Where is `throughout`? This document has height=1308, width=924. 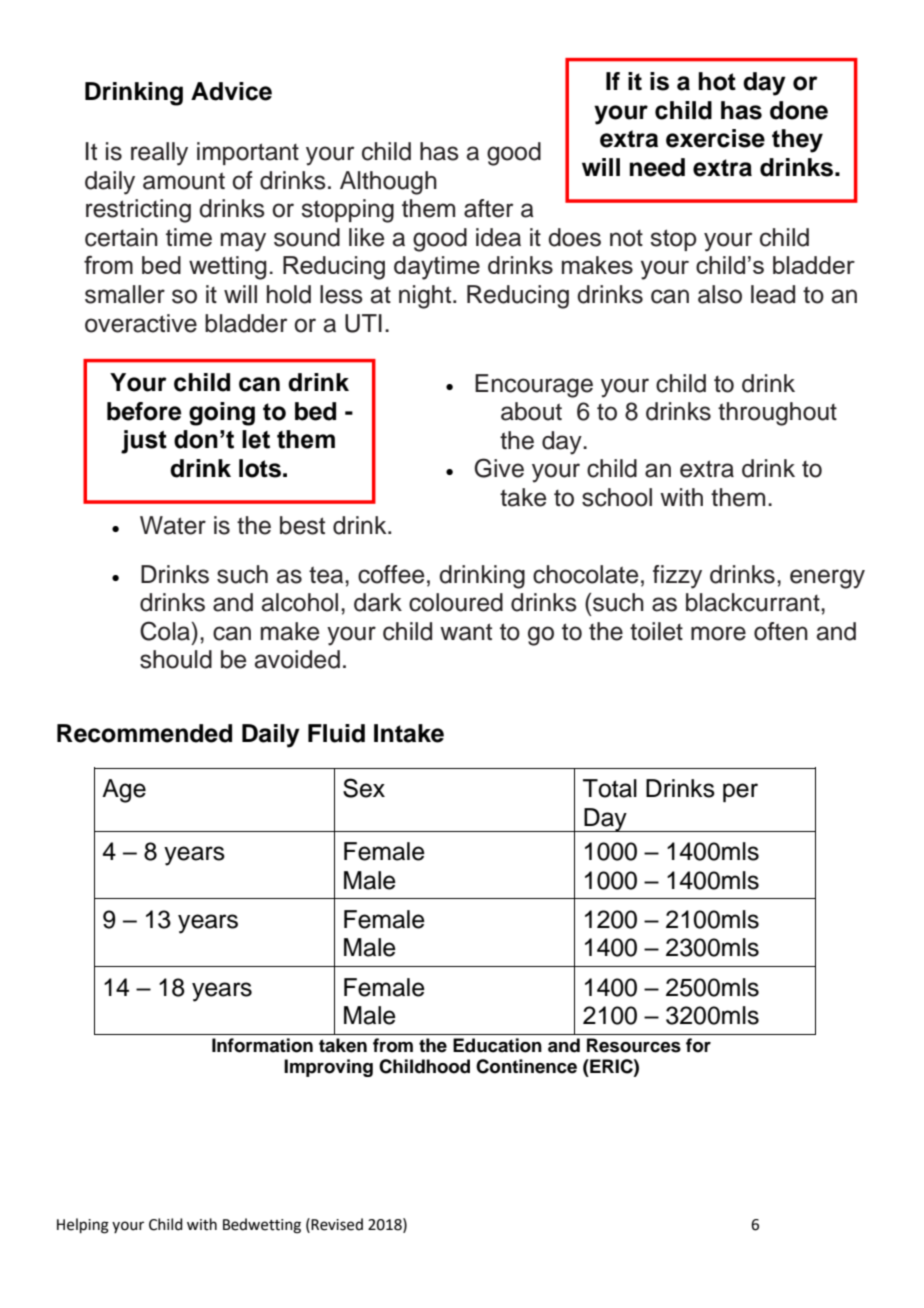 throughout is located at coordinates (777, 414).
